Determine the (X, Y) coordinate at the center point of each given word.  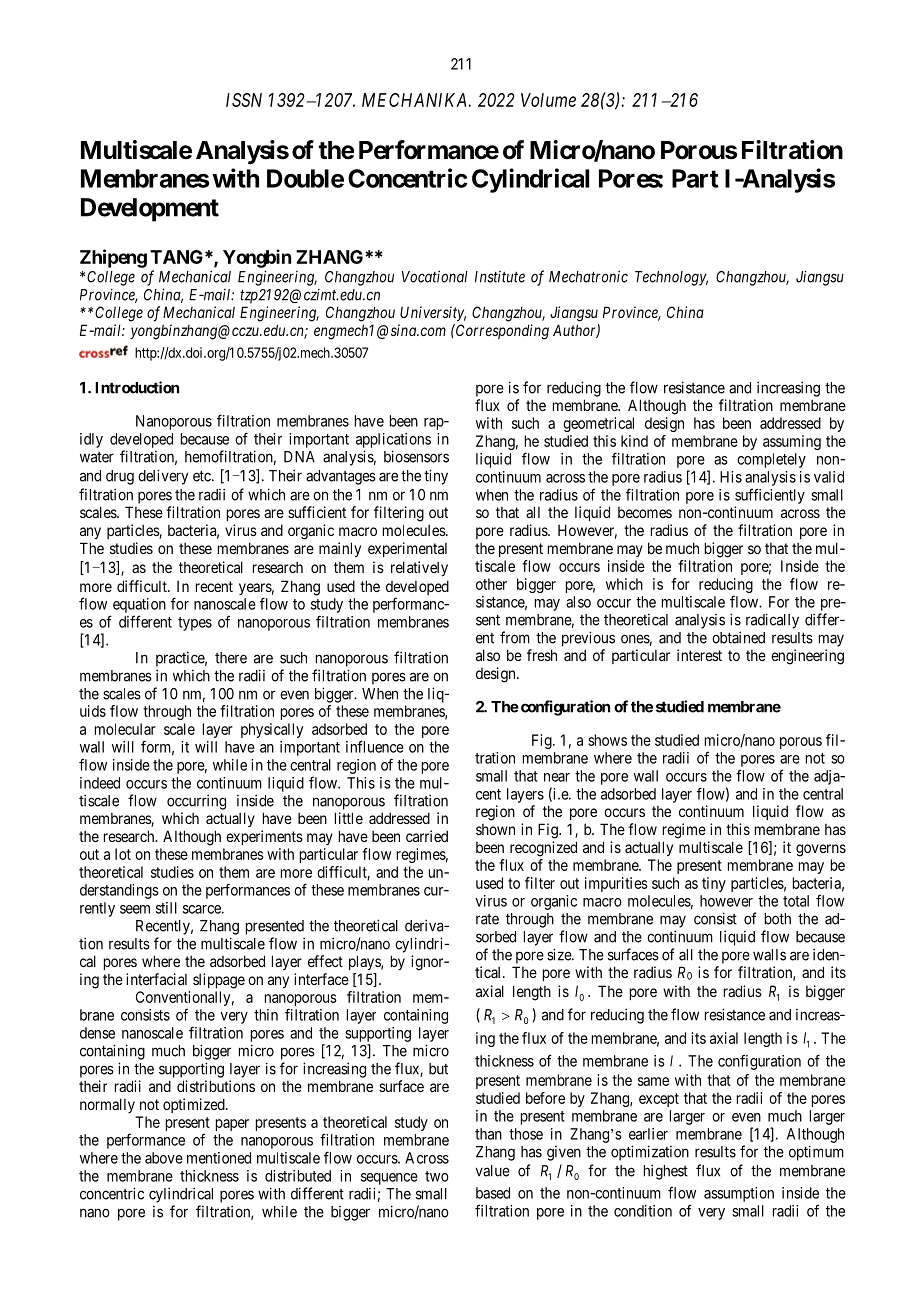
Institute (500, 277)
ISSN (244, 100)
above (164, 1158)
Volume (548, 100)
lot (123, 854)
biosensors (416, 456)
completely (771, 460)
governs (821, 850)
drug (120, 477)
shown (495, 829)
